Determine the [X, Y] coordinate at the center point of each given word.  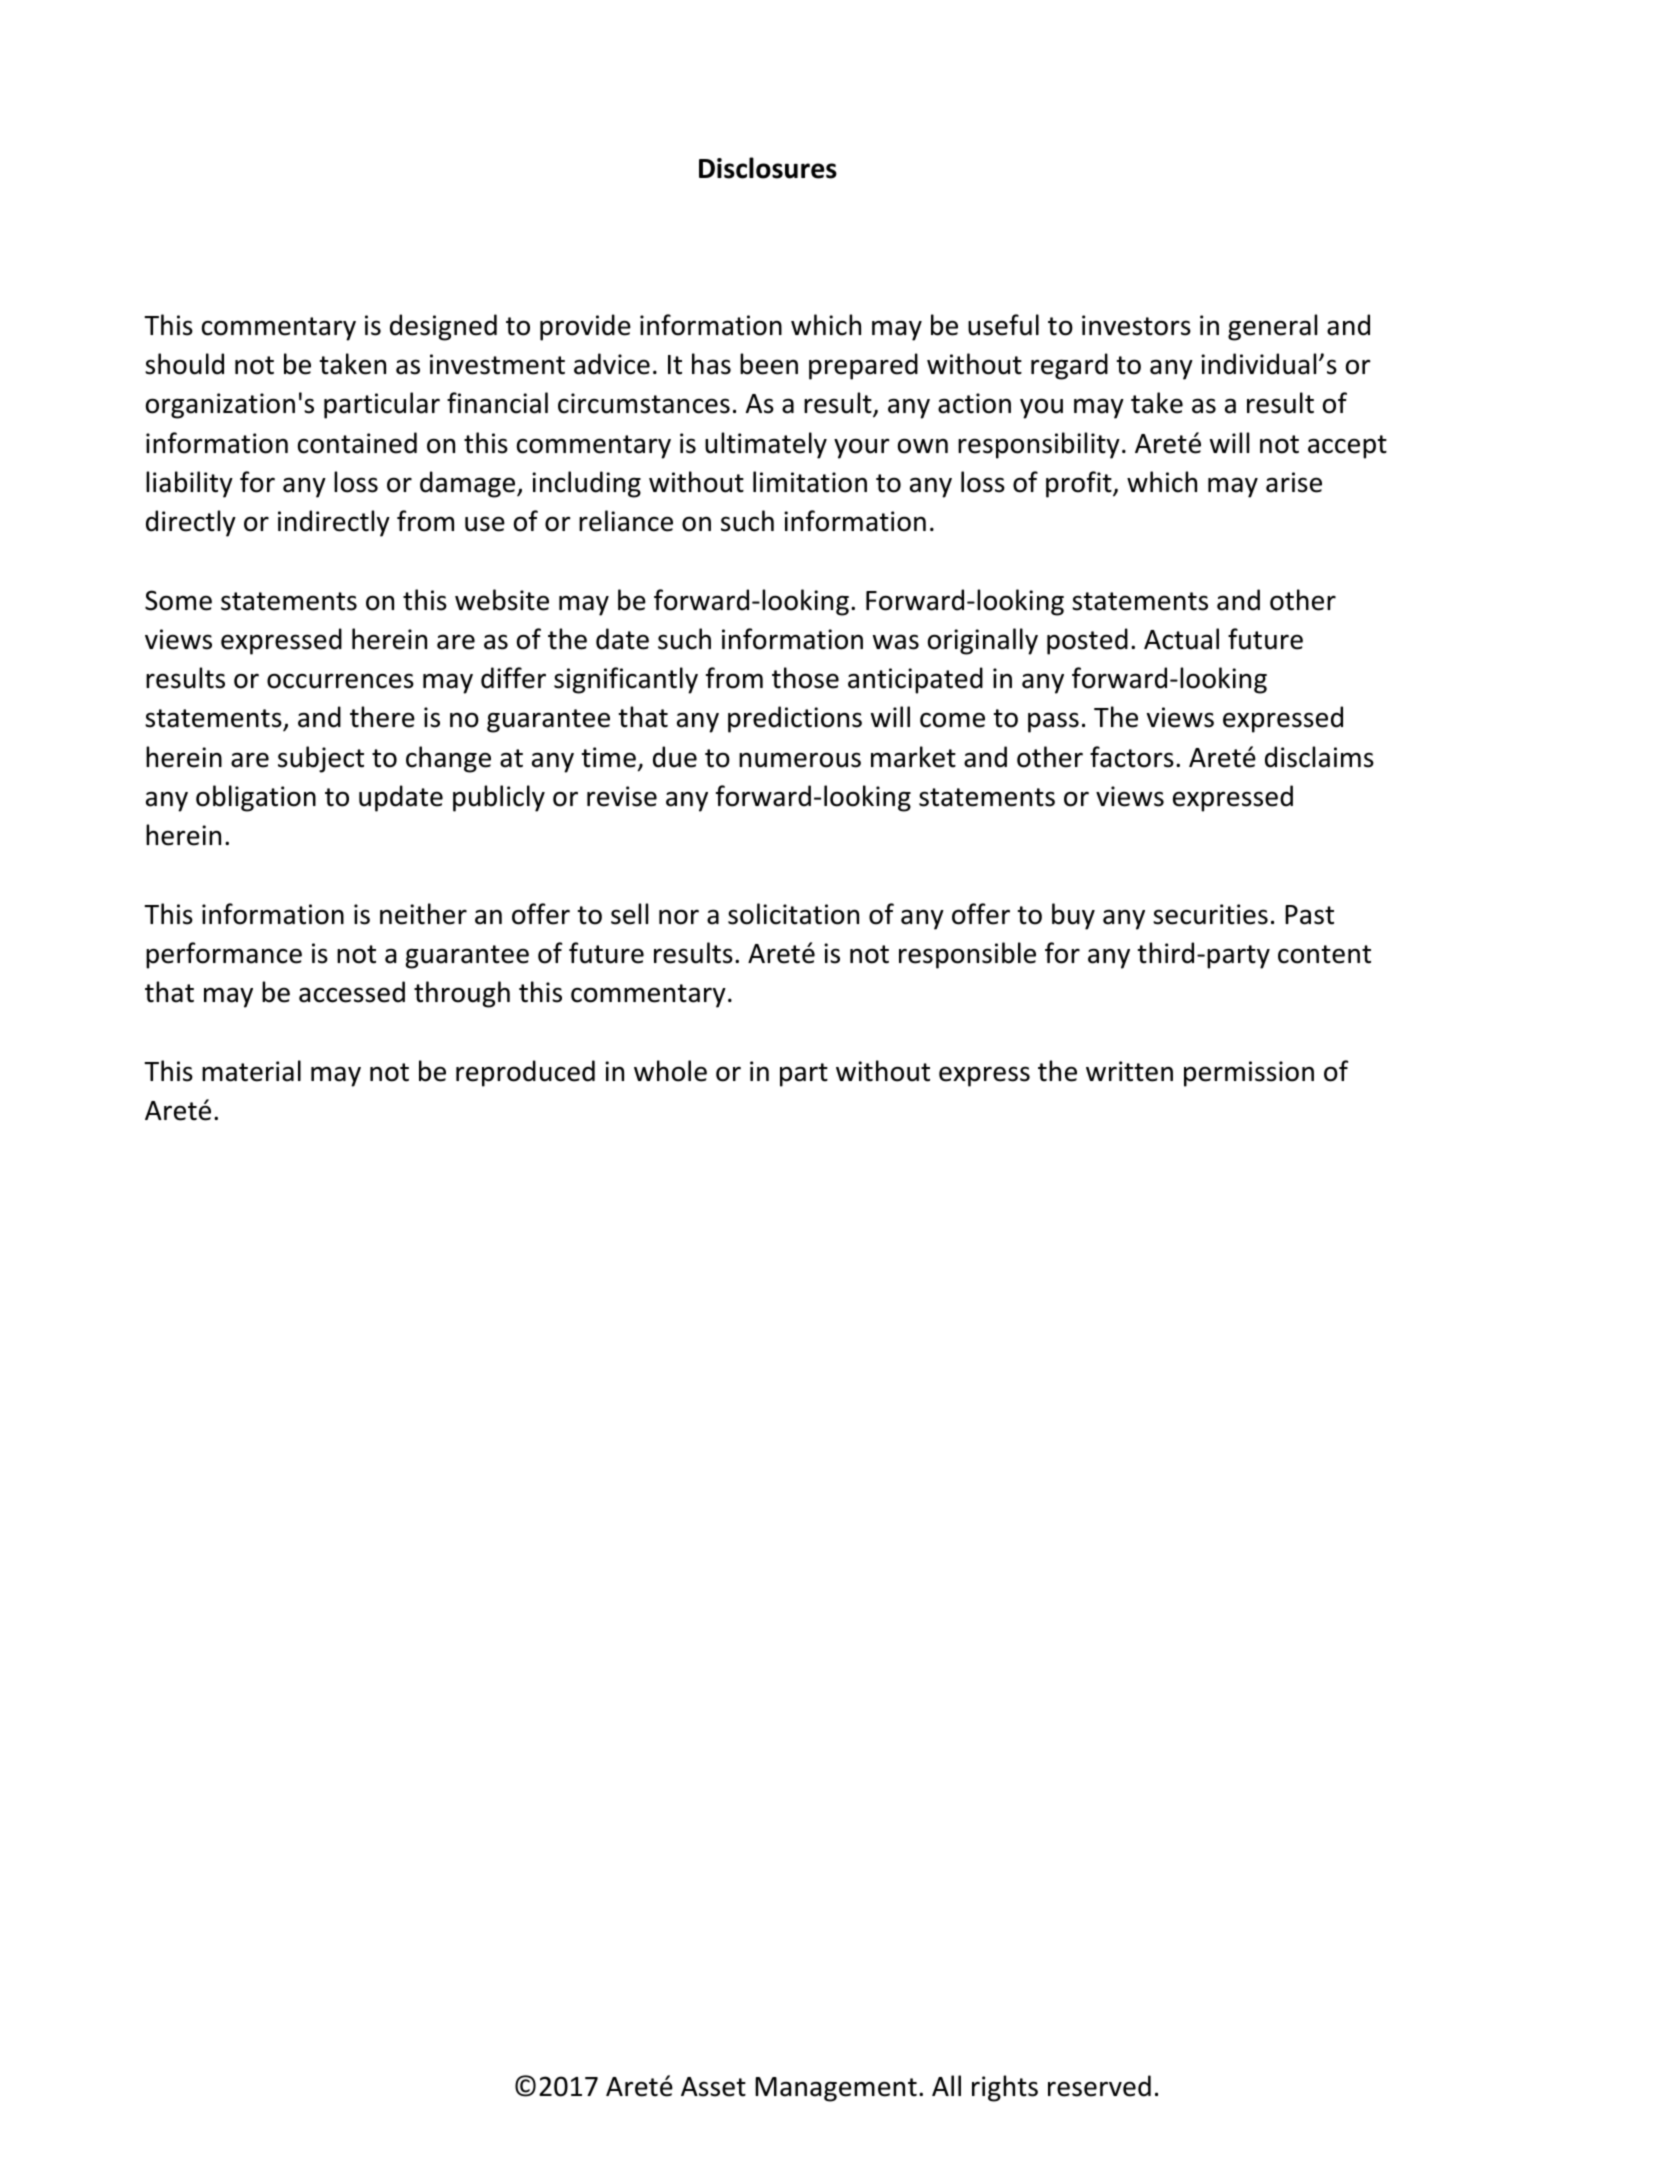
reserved [1099, 2086]
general [1272, 327]
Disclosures [768, 168]
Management [836, 2089]
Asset [713, 2087]
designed [443, 327]
